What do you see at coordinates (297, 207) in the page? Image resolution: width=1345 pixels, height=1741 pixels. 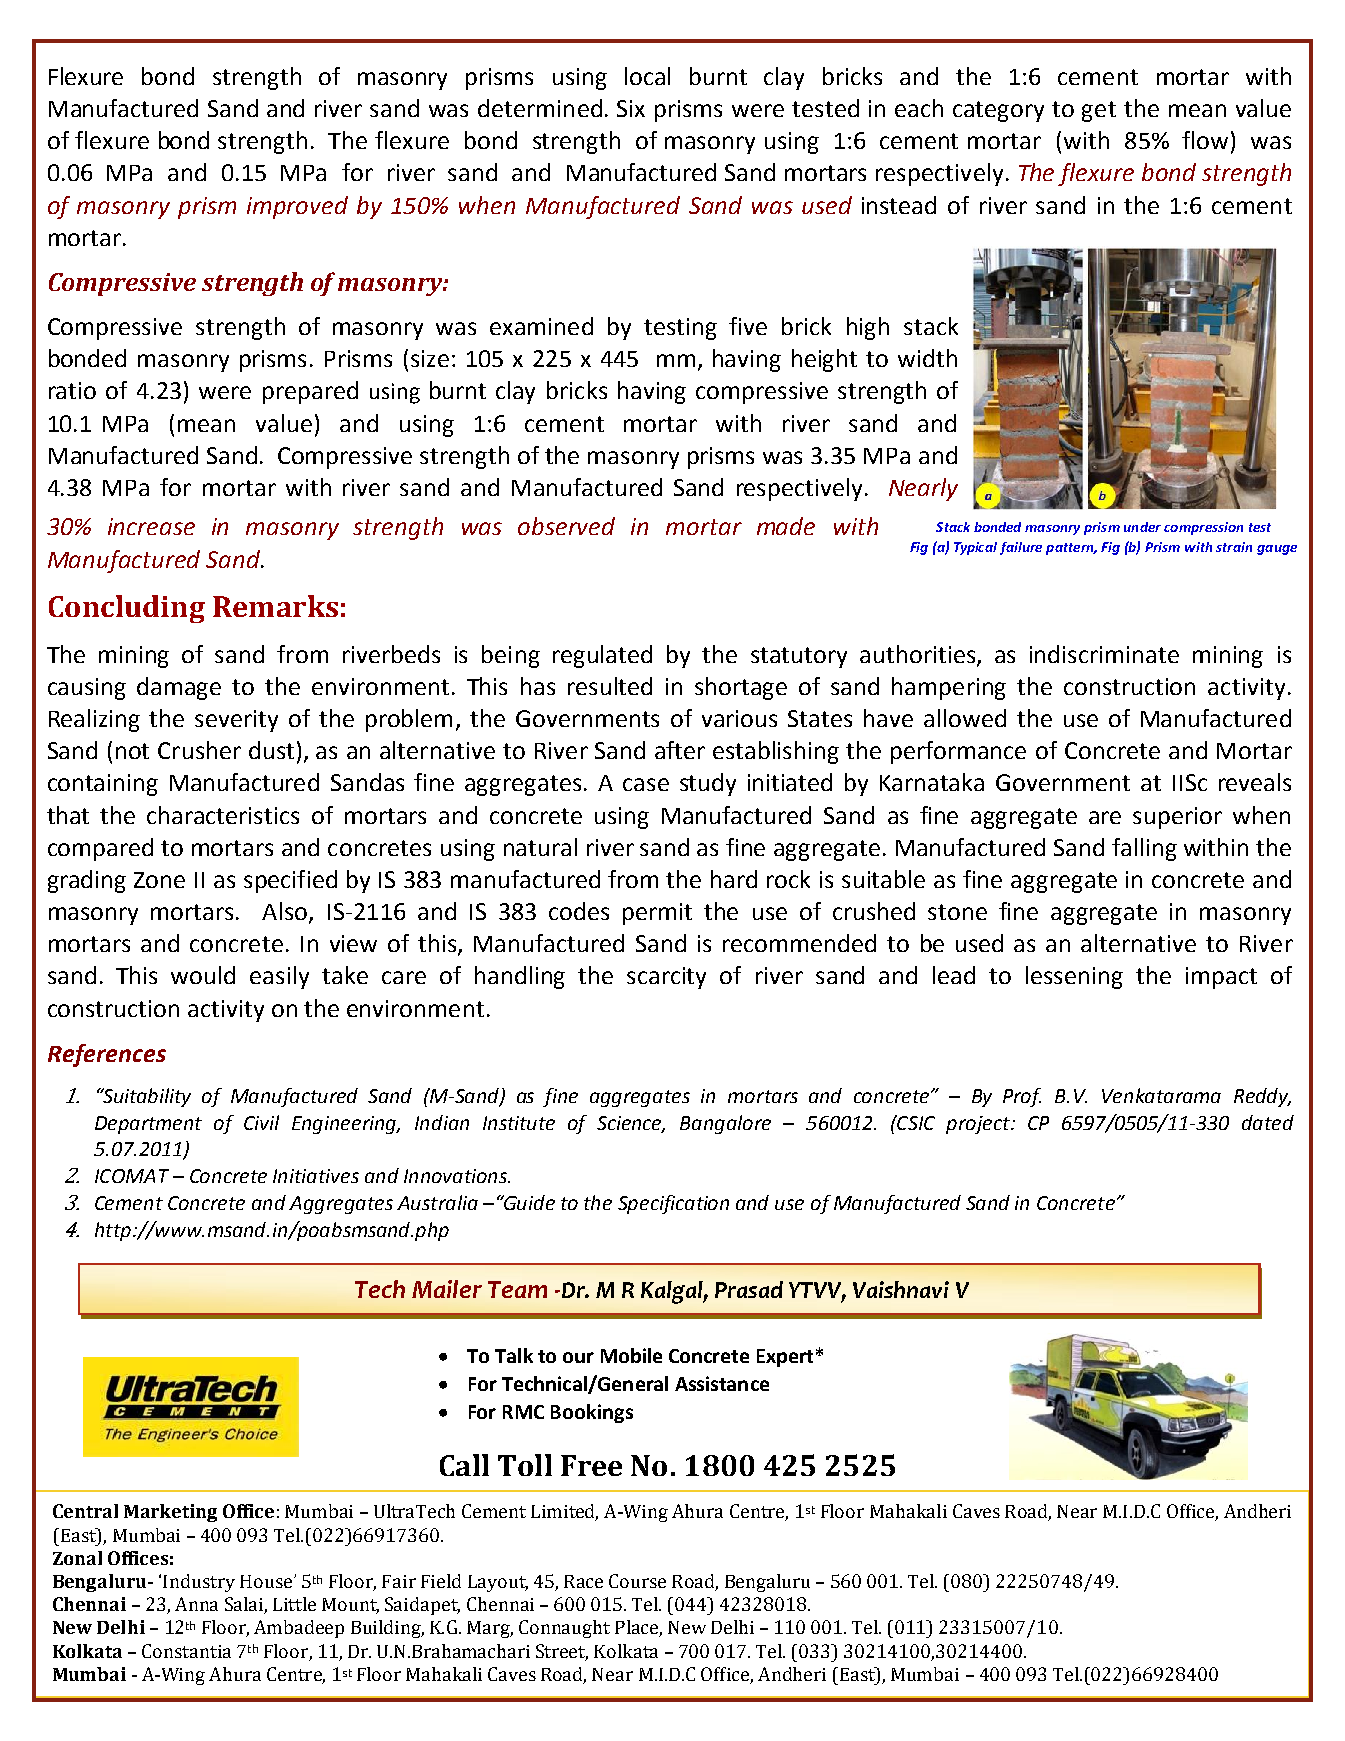 I see `improved` at bounding box center [297, 207].
